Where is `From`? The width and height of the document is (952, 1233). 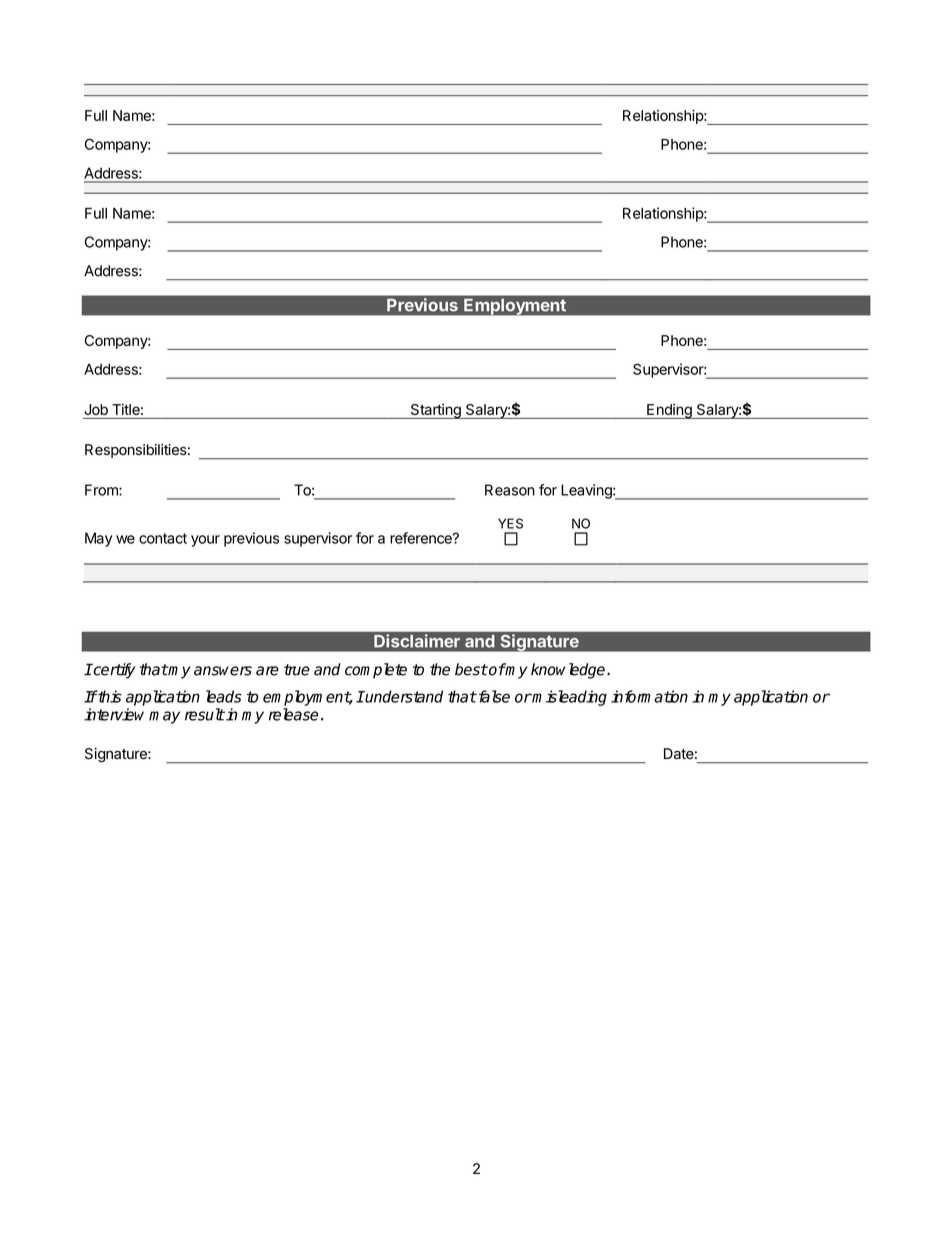
From is located at coordinates (102, 490).
